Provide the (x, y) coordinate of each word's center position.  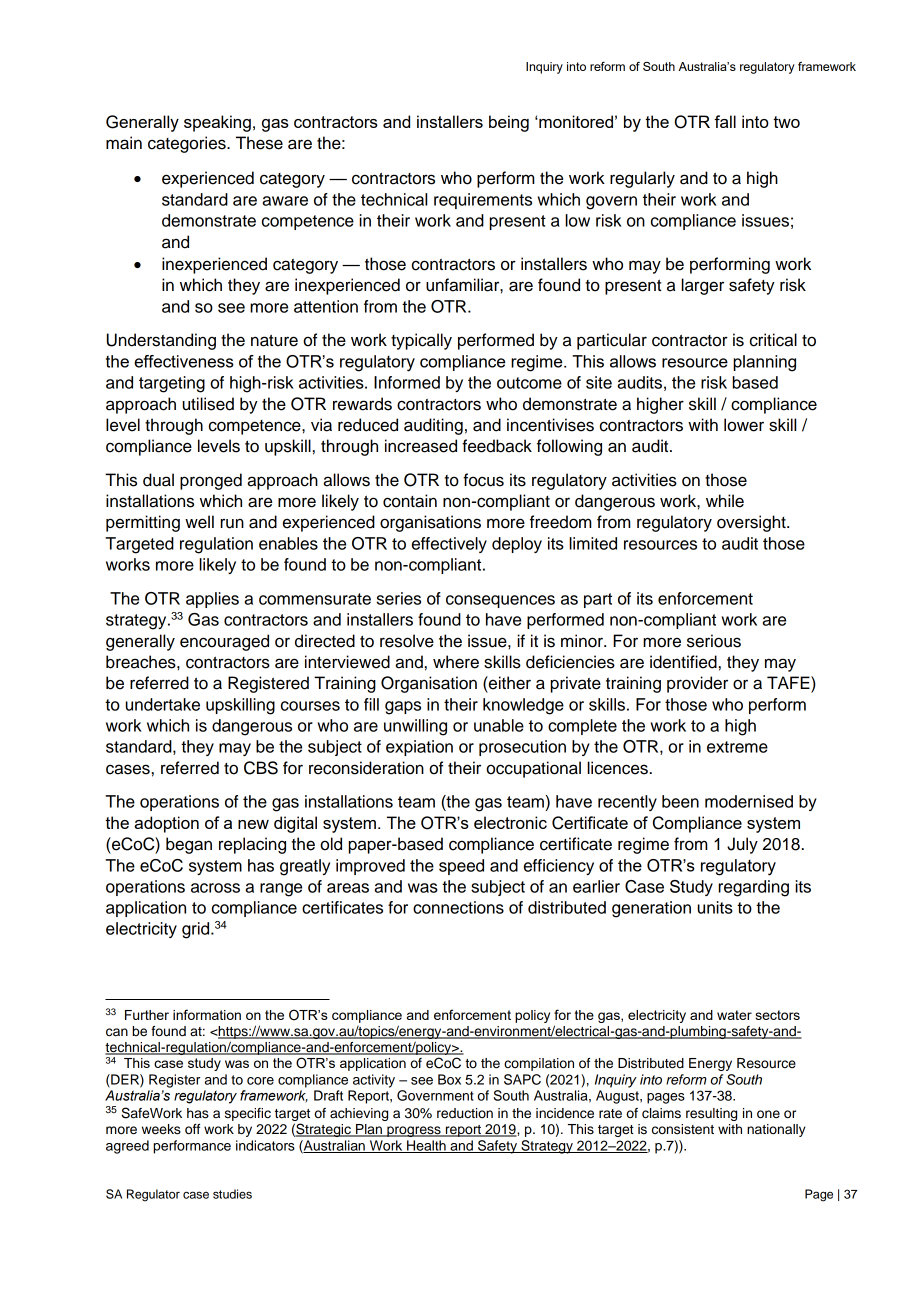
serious (714, 641)
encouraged (224, 642)
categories (188, 144)
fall (725, 121)
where (456, 662)
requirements (483, 201)
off (192, 1129)
